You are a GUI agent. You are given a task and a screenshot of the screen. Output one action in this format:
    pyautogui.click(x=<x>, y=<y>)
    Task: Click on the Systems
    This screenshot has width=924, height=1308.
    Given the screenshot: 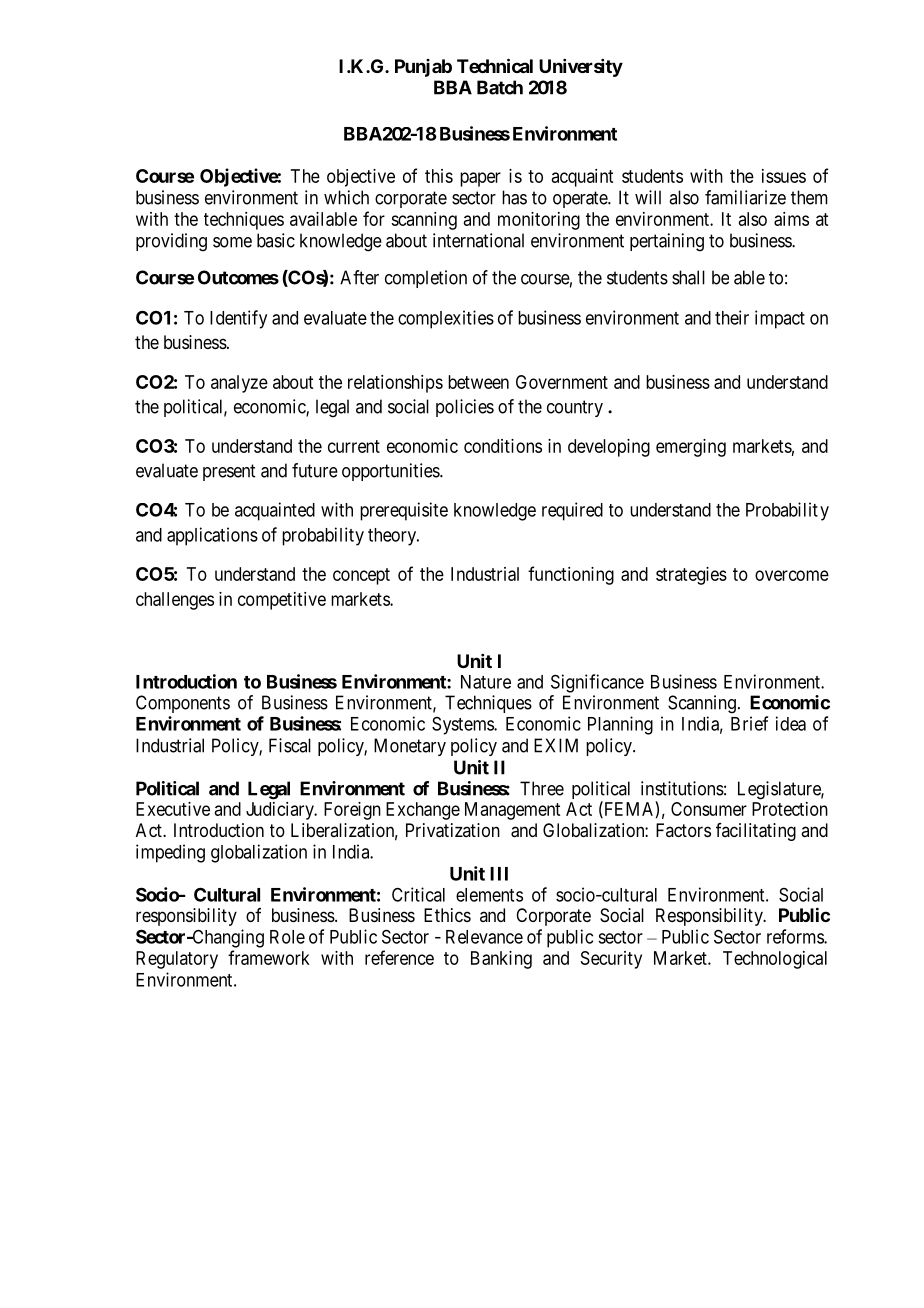 What is the action you would take?
    pyautogui.click(x=463, y=726)
